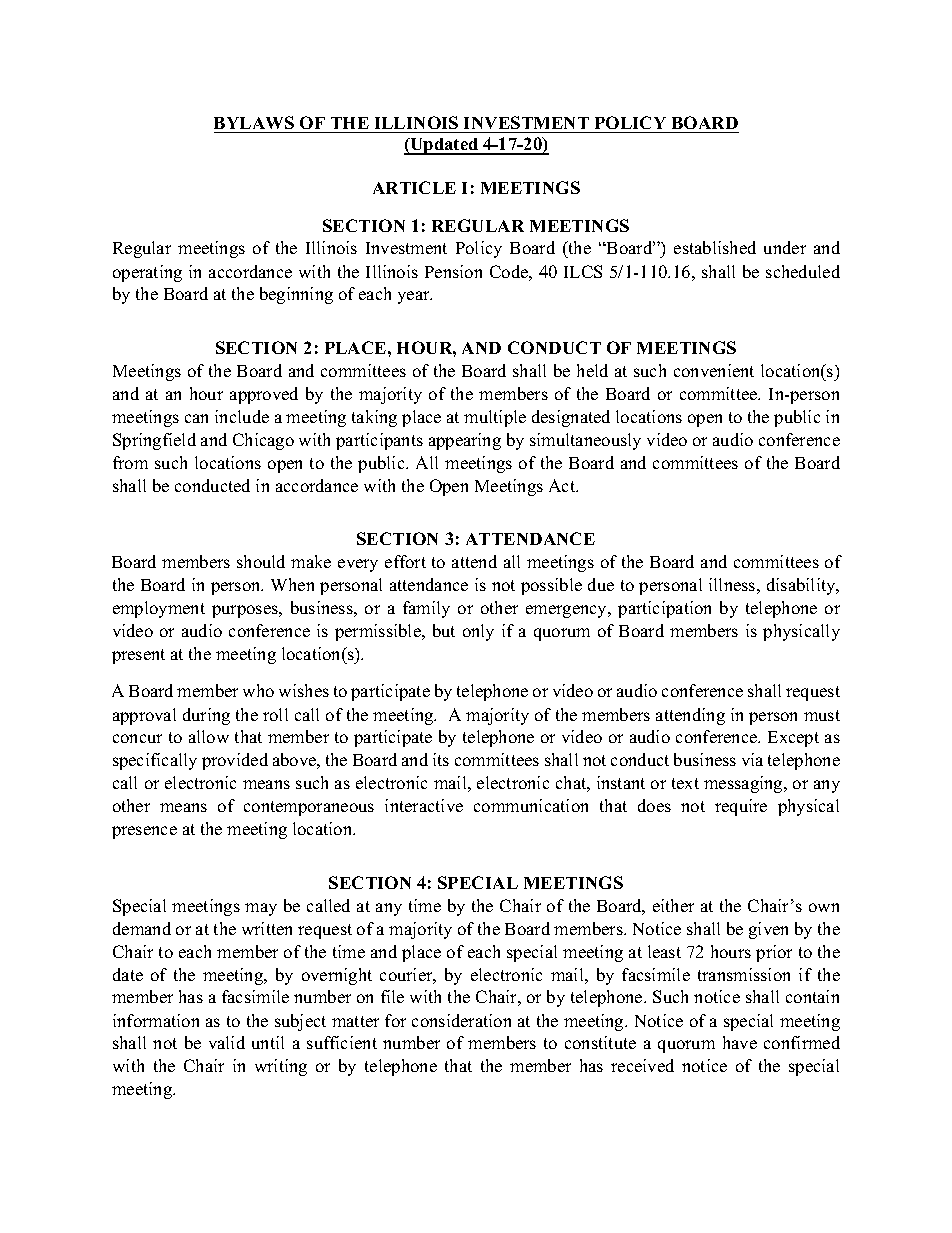 The height and width of the image is (1233, 952). What do you see at coordinates (802, 586) in the image?
I see `disability` at bounding box center [802, 586].
